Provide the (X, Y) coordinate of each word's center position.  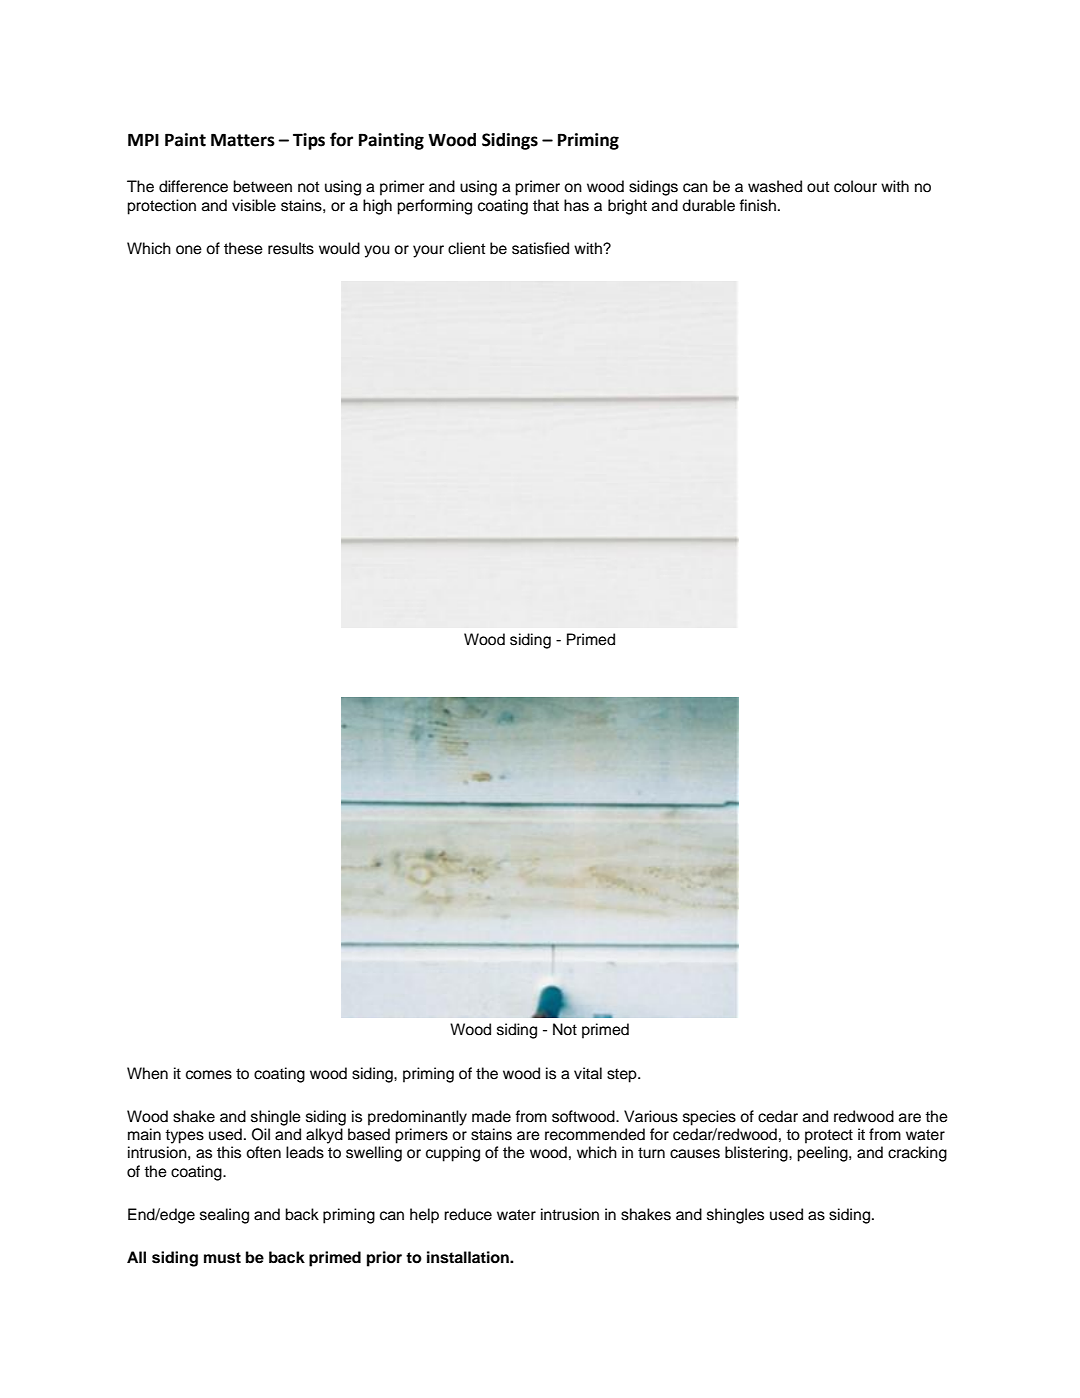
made (491, 1116)
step (623, 1076)
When (147, 1073)
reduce (468, 1214)
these (243, 248)
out (818, 187)
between (262, 186)
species (709, 1118)
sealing (224, 1216)
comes (209, 1075)
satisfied (540, 248)
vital (588, 1073)
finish (757, 205)
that (546, 205)
